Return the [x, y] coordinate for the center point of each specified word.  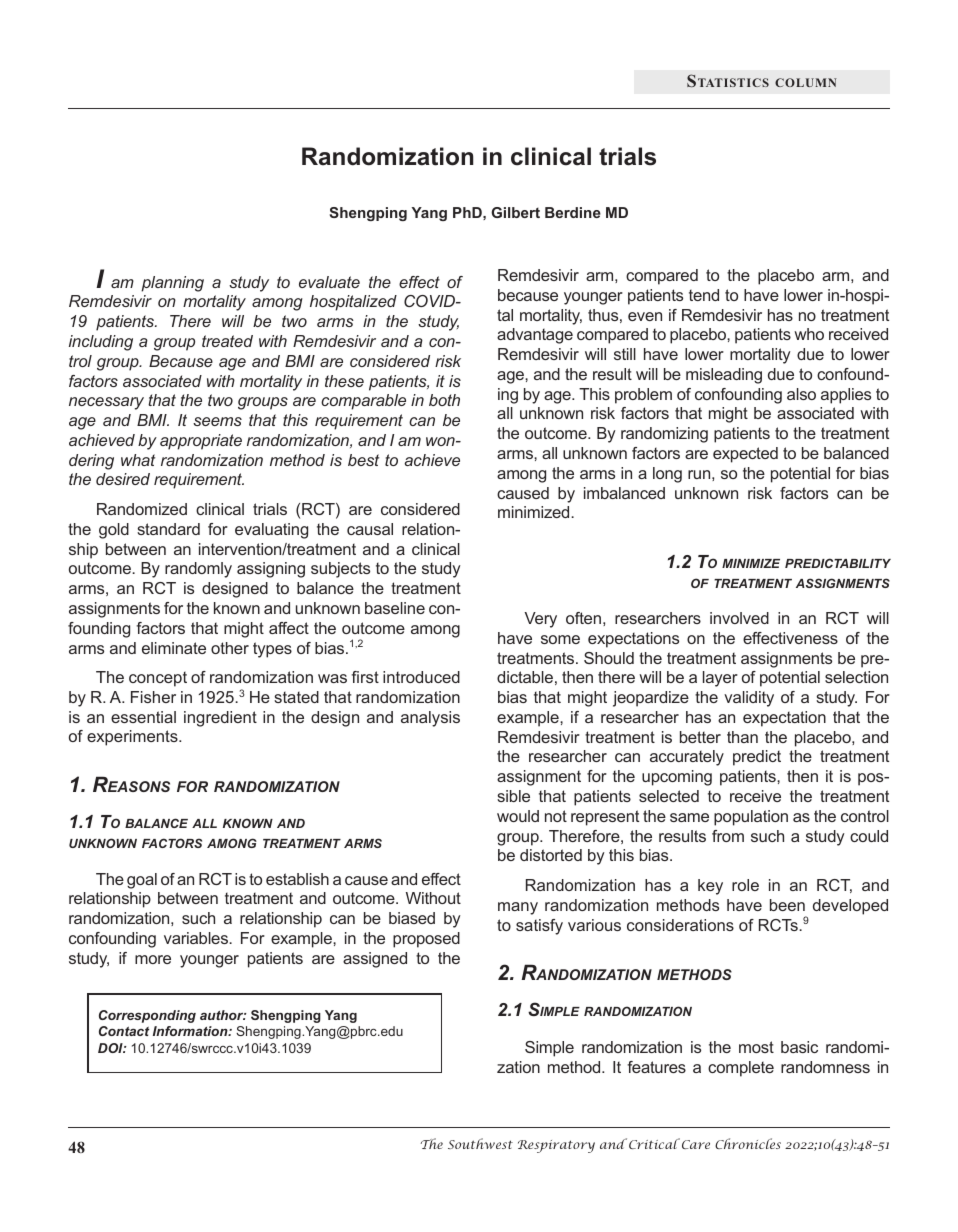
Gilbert [515, 212]
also [801, 394]
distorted [551, 855]
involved [739, 618]
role [745, 885]
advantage [535, 336]
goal [142, 881]
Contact [124, 1031]
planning [172, 284]
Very [540, 620]
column [806, 82]
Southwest [480, 1143]
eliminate [174, 648]
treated [227, 341]
